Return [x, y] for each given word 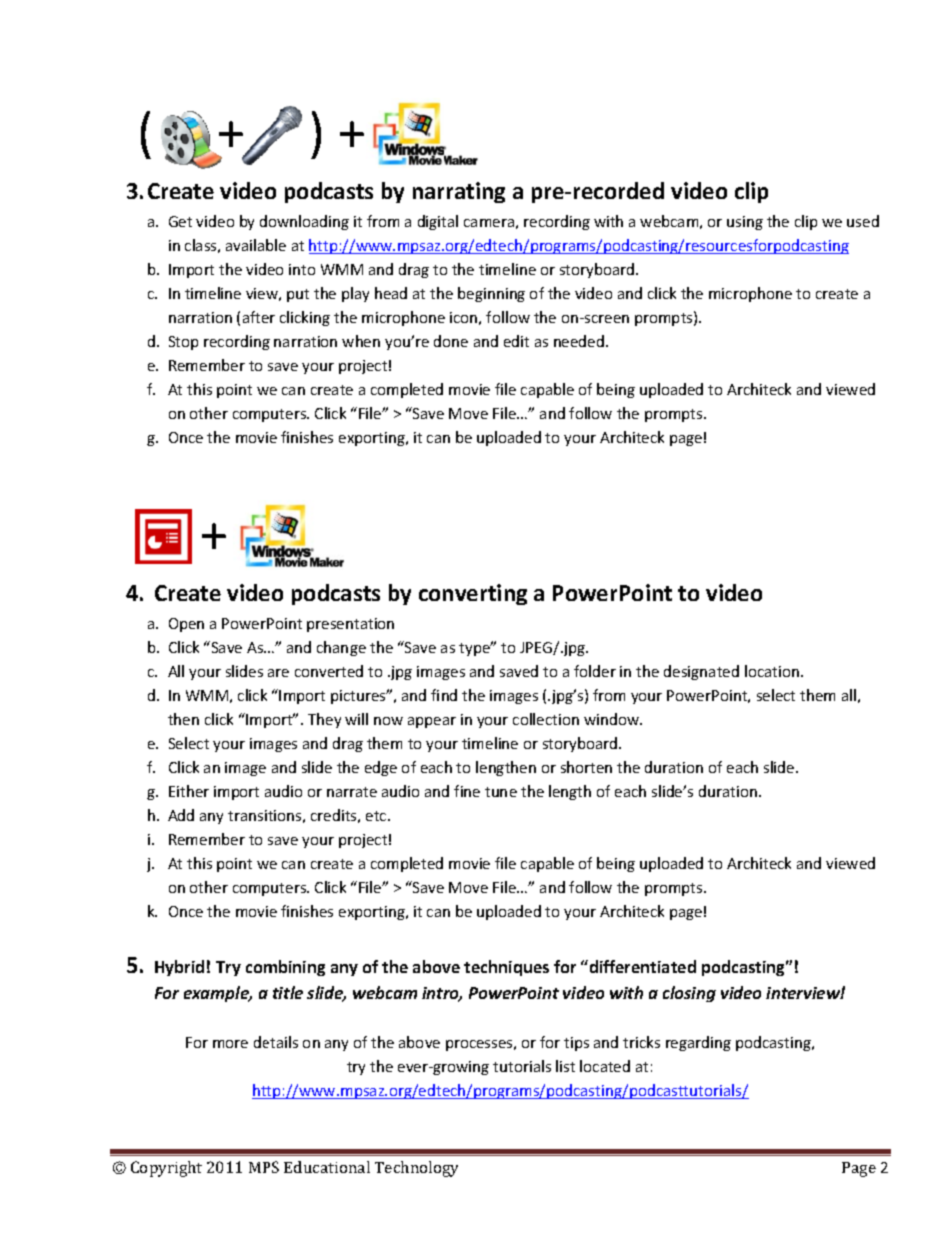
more [230, 1044]
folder [595, 671]
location [772, 671]
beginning [491, 294]
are [278, 673]
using [745, 223]
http [324, 246]
